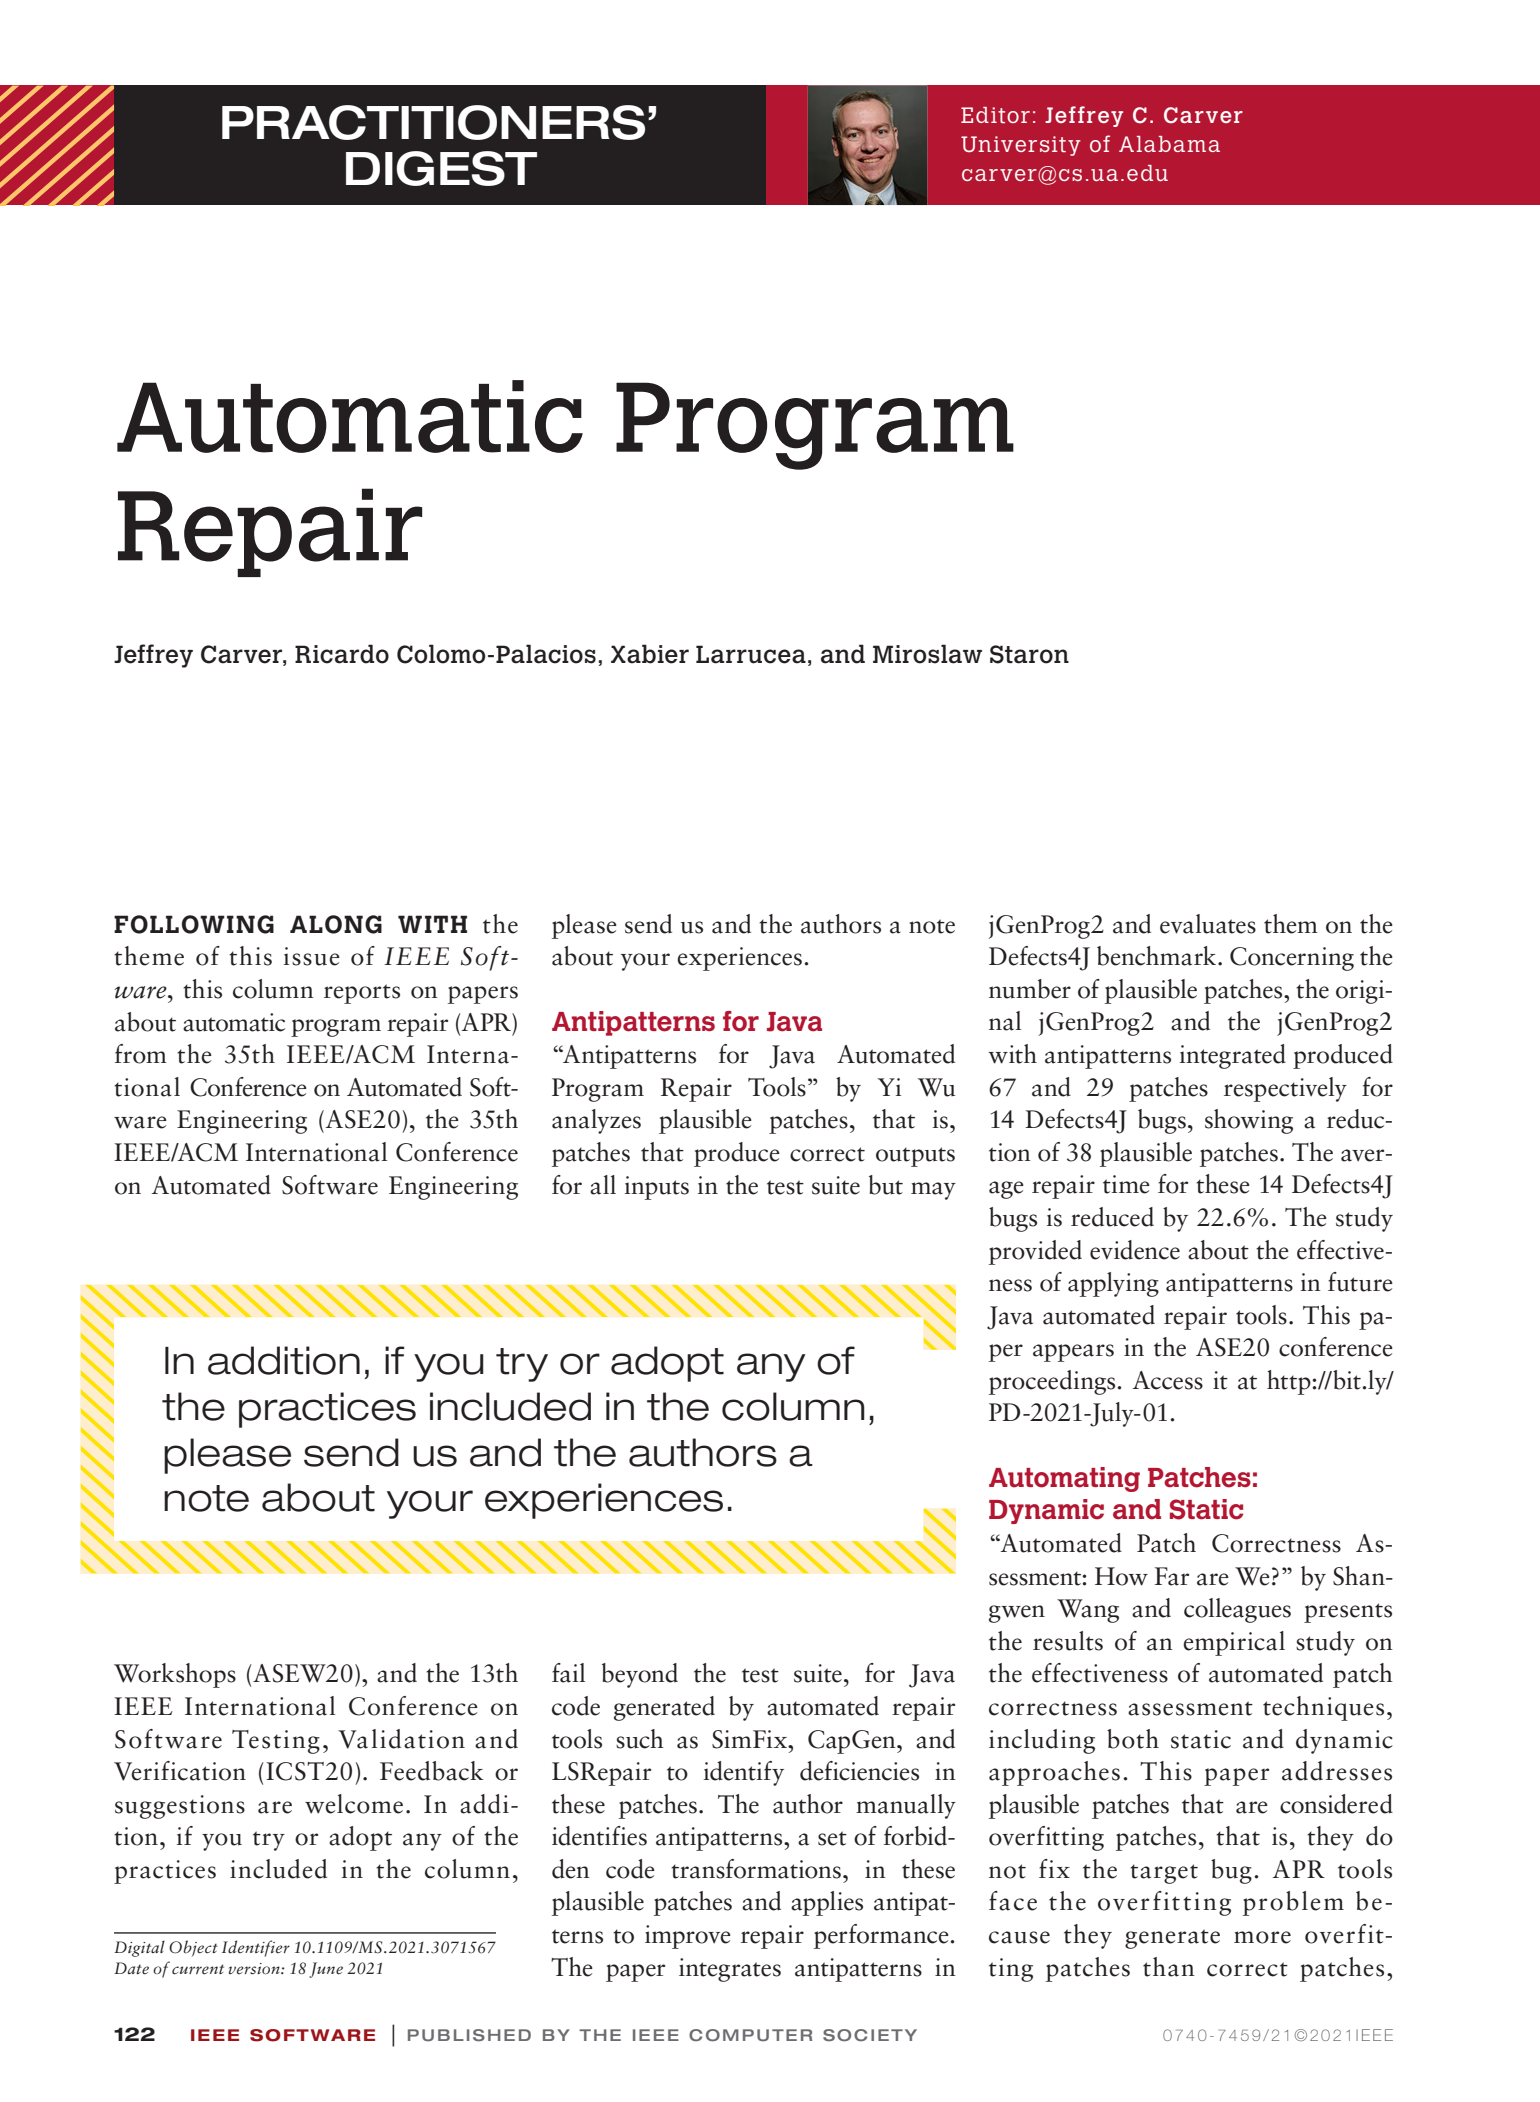 The image size is (1540, 2102). What do you see at coordinates (175, 1675) in the page?
I see `Workshops` at bounding box center [175, 1675].
